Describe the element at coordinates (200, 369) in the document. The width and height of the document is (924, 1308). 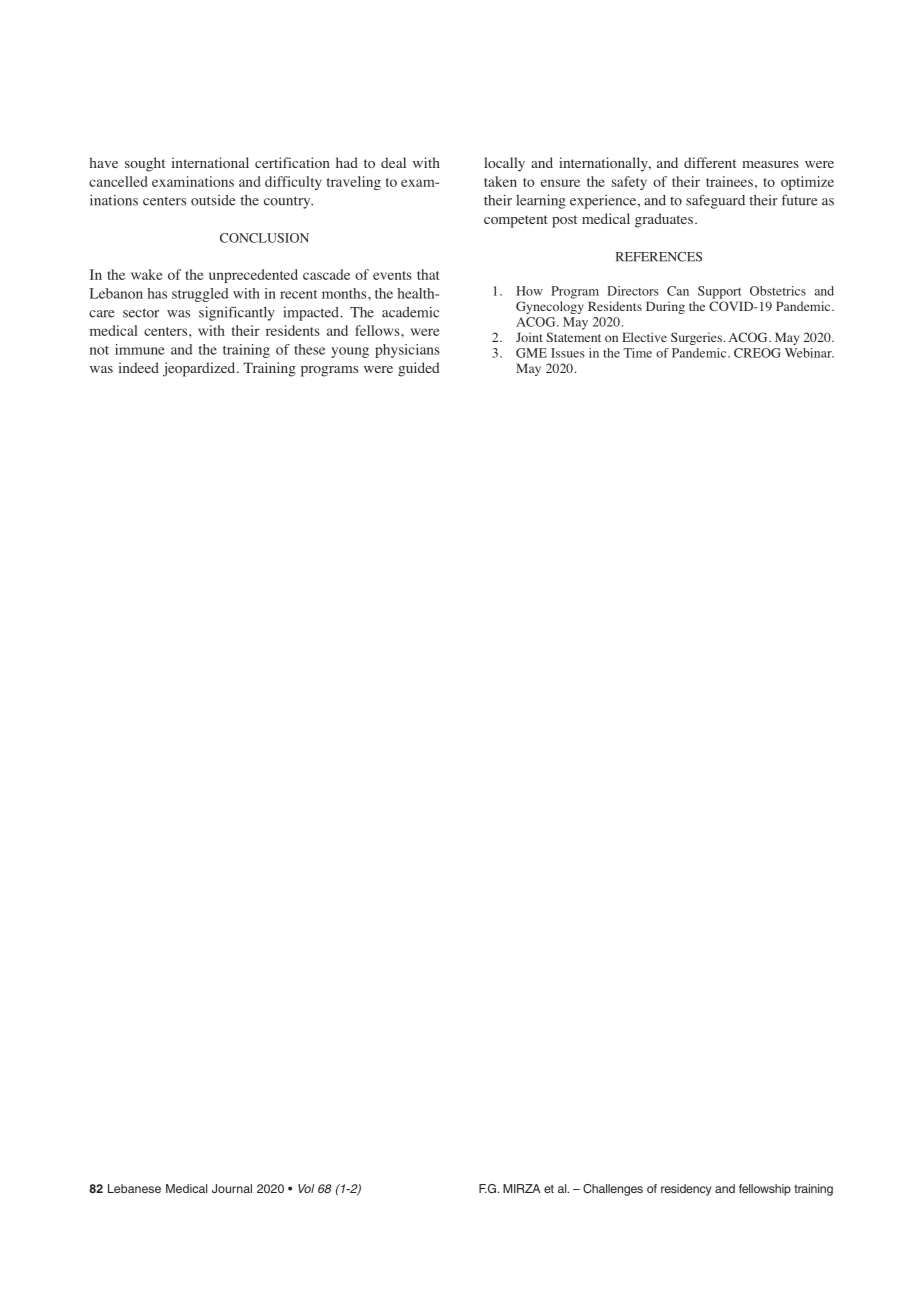
I see `jeopardized` at that location.
